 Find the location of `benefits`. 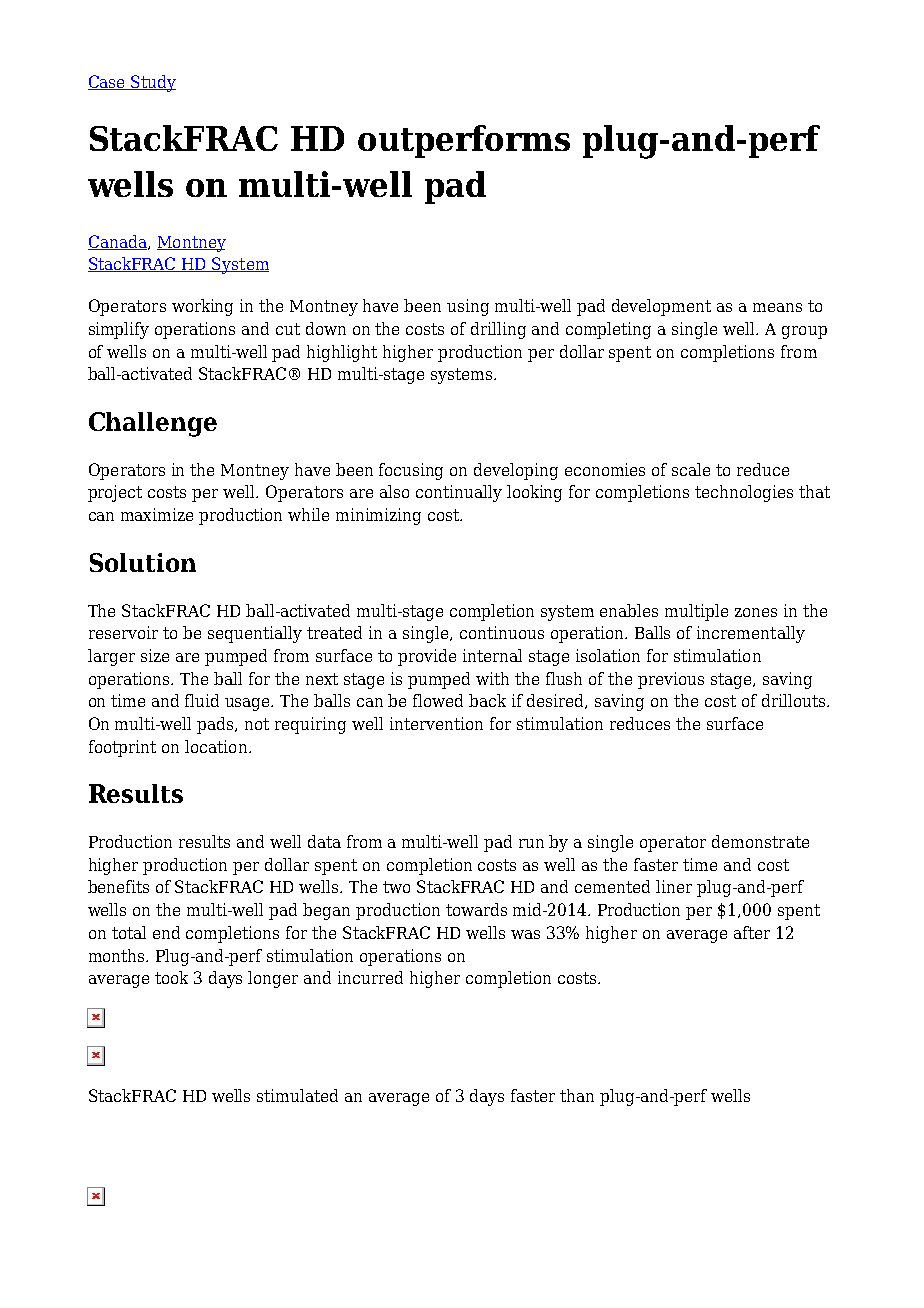

benefits is located at coordinates (118, 886).
